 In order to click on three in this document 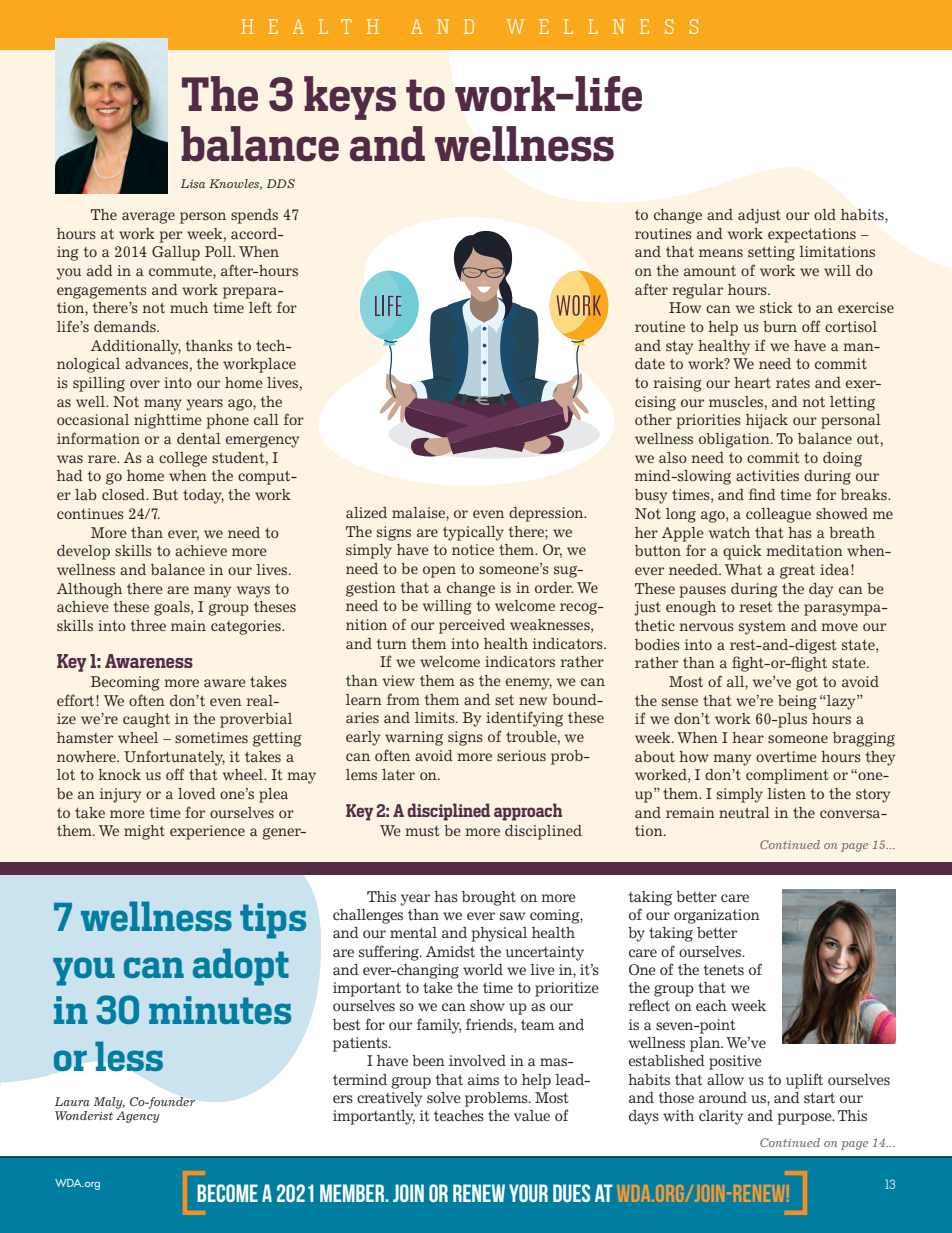, I will do `click(148, 625)`.
